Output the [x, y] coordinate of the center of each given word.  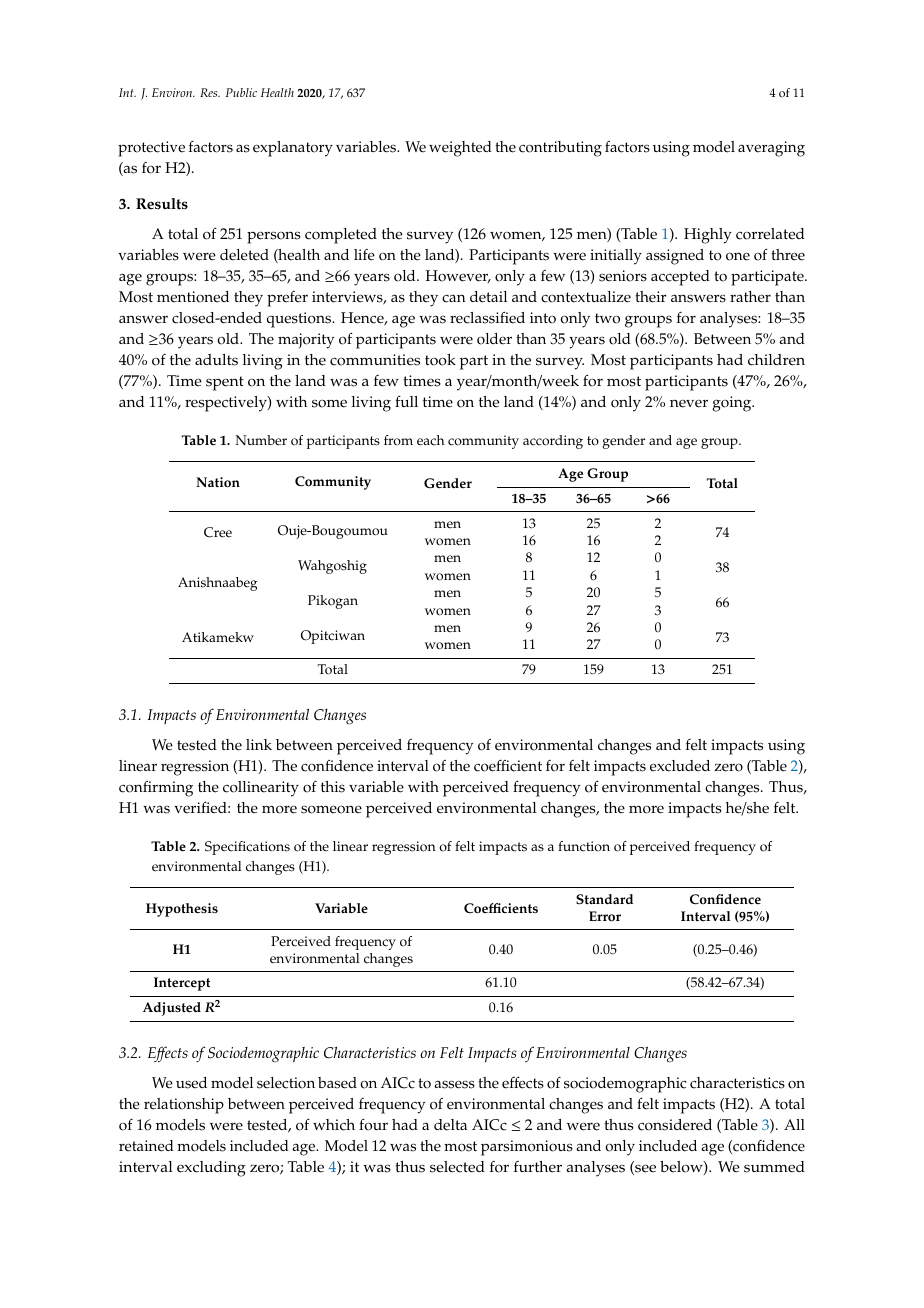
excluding [211, 1169]
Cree [218, 532]
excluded [680, 766]
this [333, 787]
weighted [460, 149]
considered [675, 1125]
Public [241, 92]
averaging [771, 149]
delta [450, 1125]
